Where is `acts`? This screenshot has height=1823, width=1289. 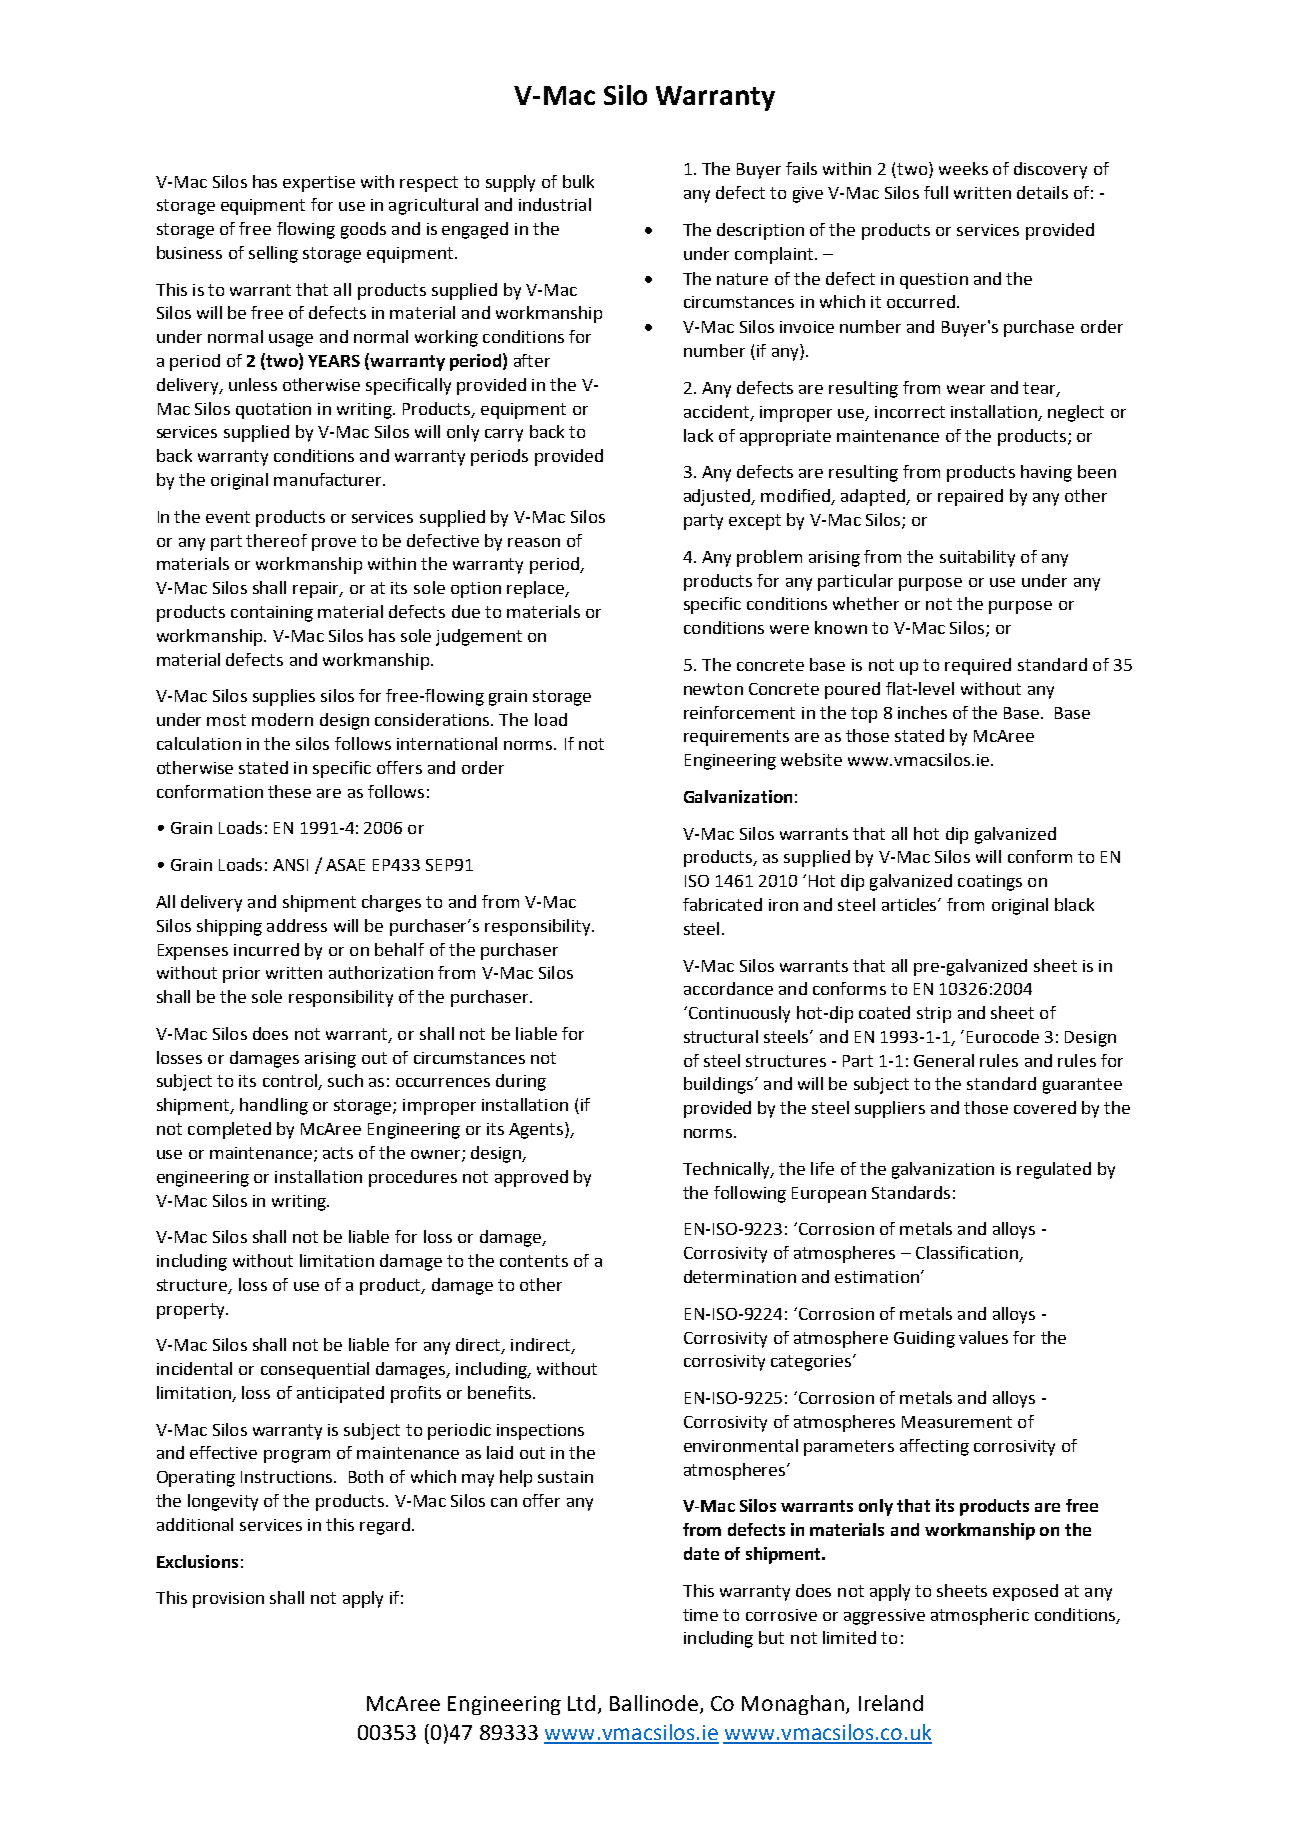 acts is located at coordinates (338, 1153).
